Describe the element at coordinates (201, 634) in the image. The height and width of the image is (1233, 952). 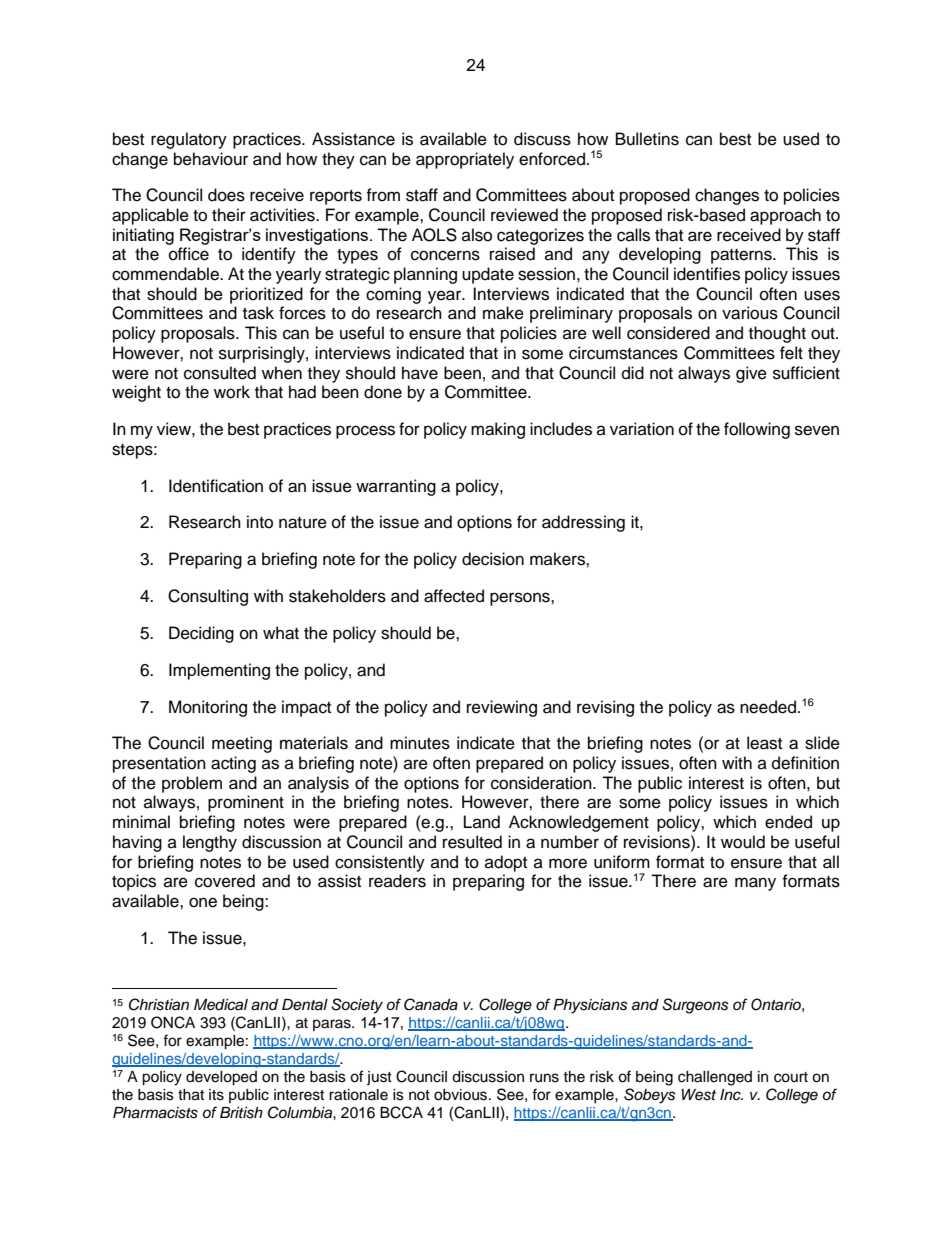
I see `Deciding` at that location.
